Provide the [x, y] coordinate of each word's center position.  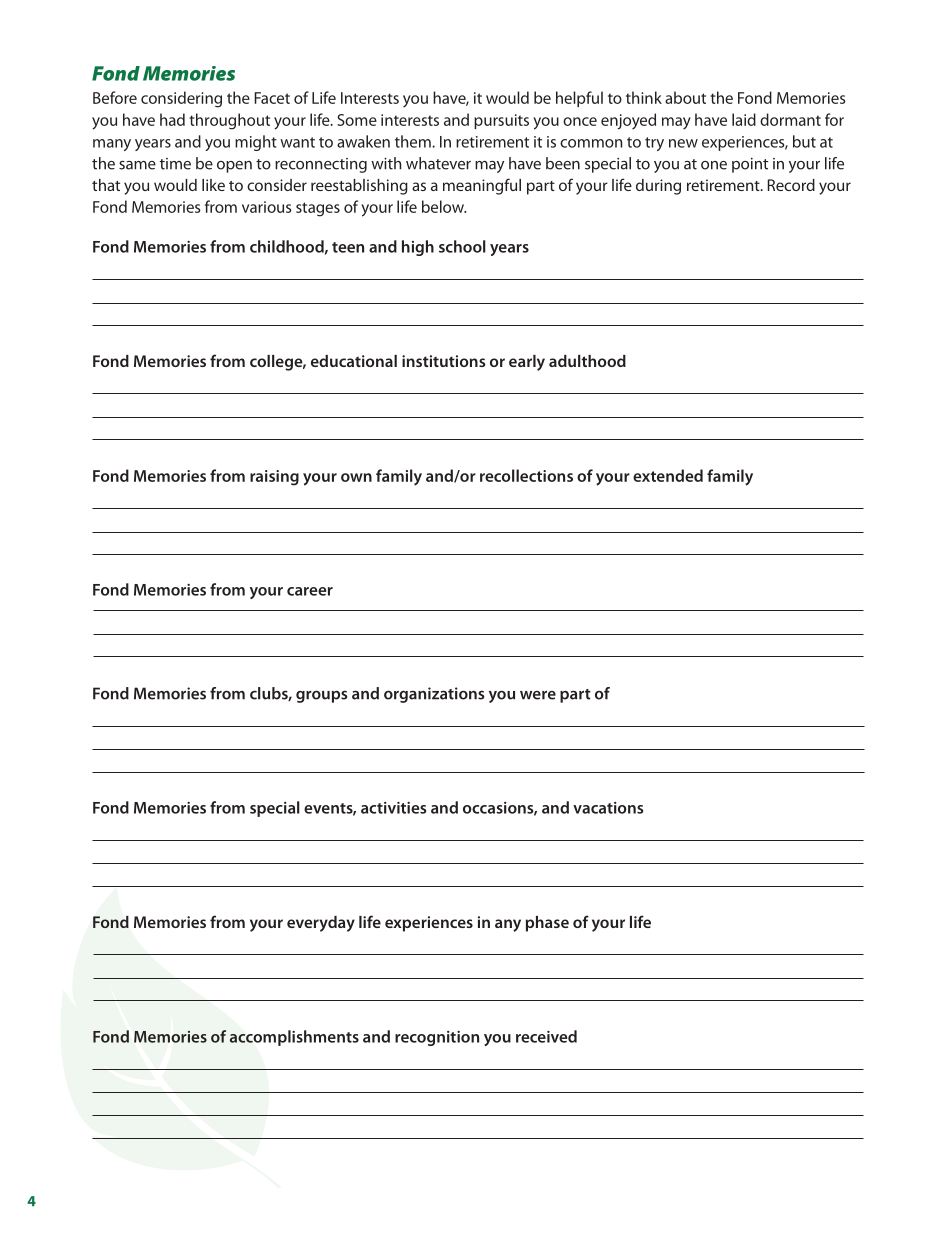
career [310, 591]
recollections [526, 475]
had [172, 119]
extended [668, 475]
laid [744, 119]
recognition [437, 1038]
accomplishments [294, 1038]
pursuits [501, 121]
